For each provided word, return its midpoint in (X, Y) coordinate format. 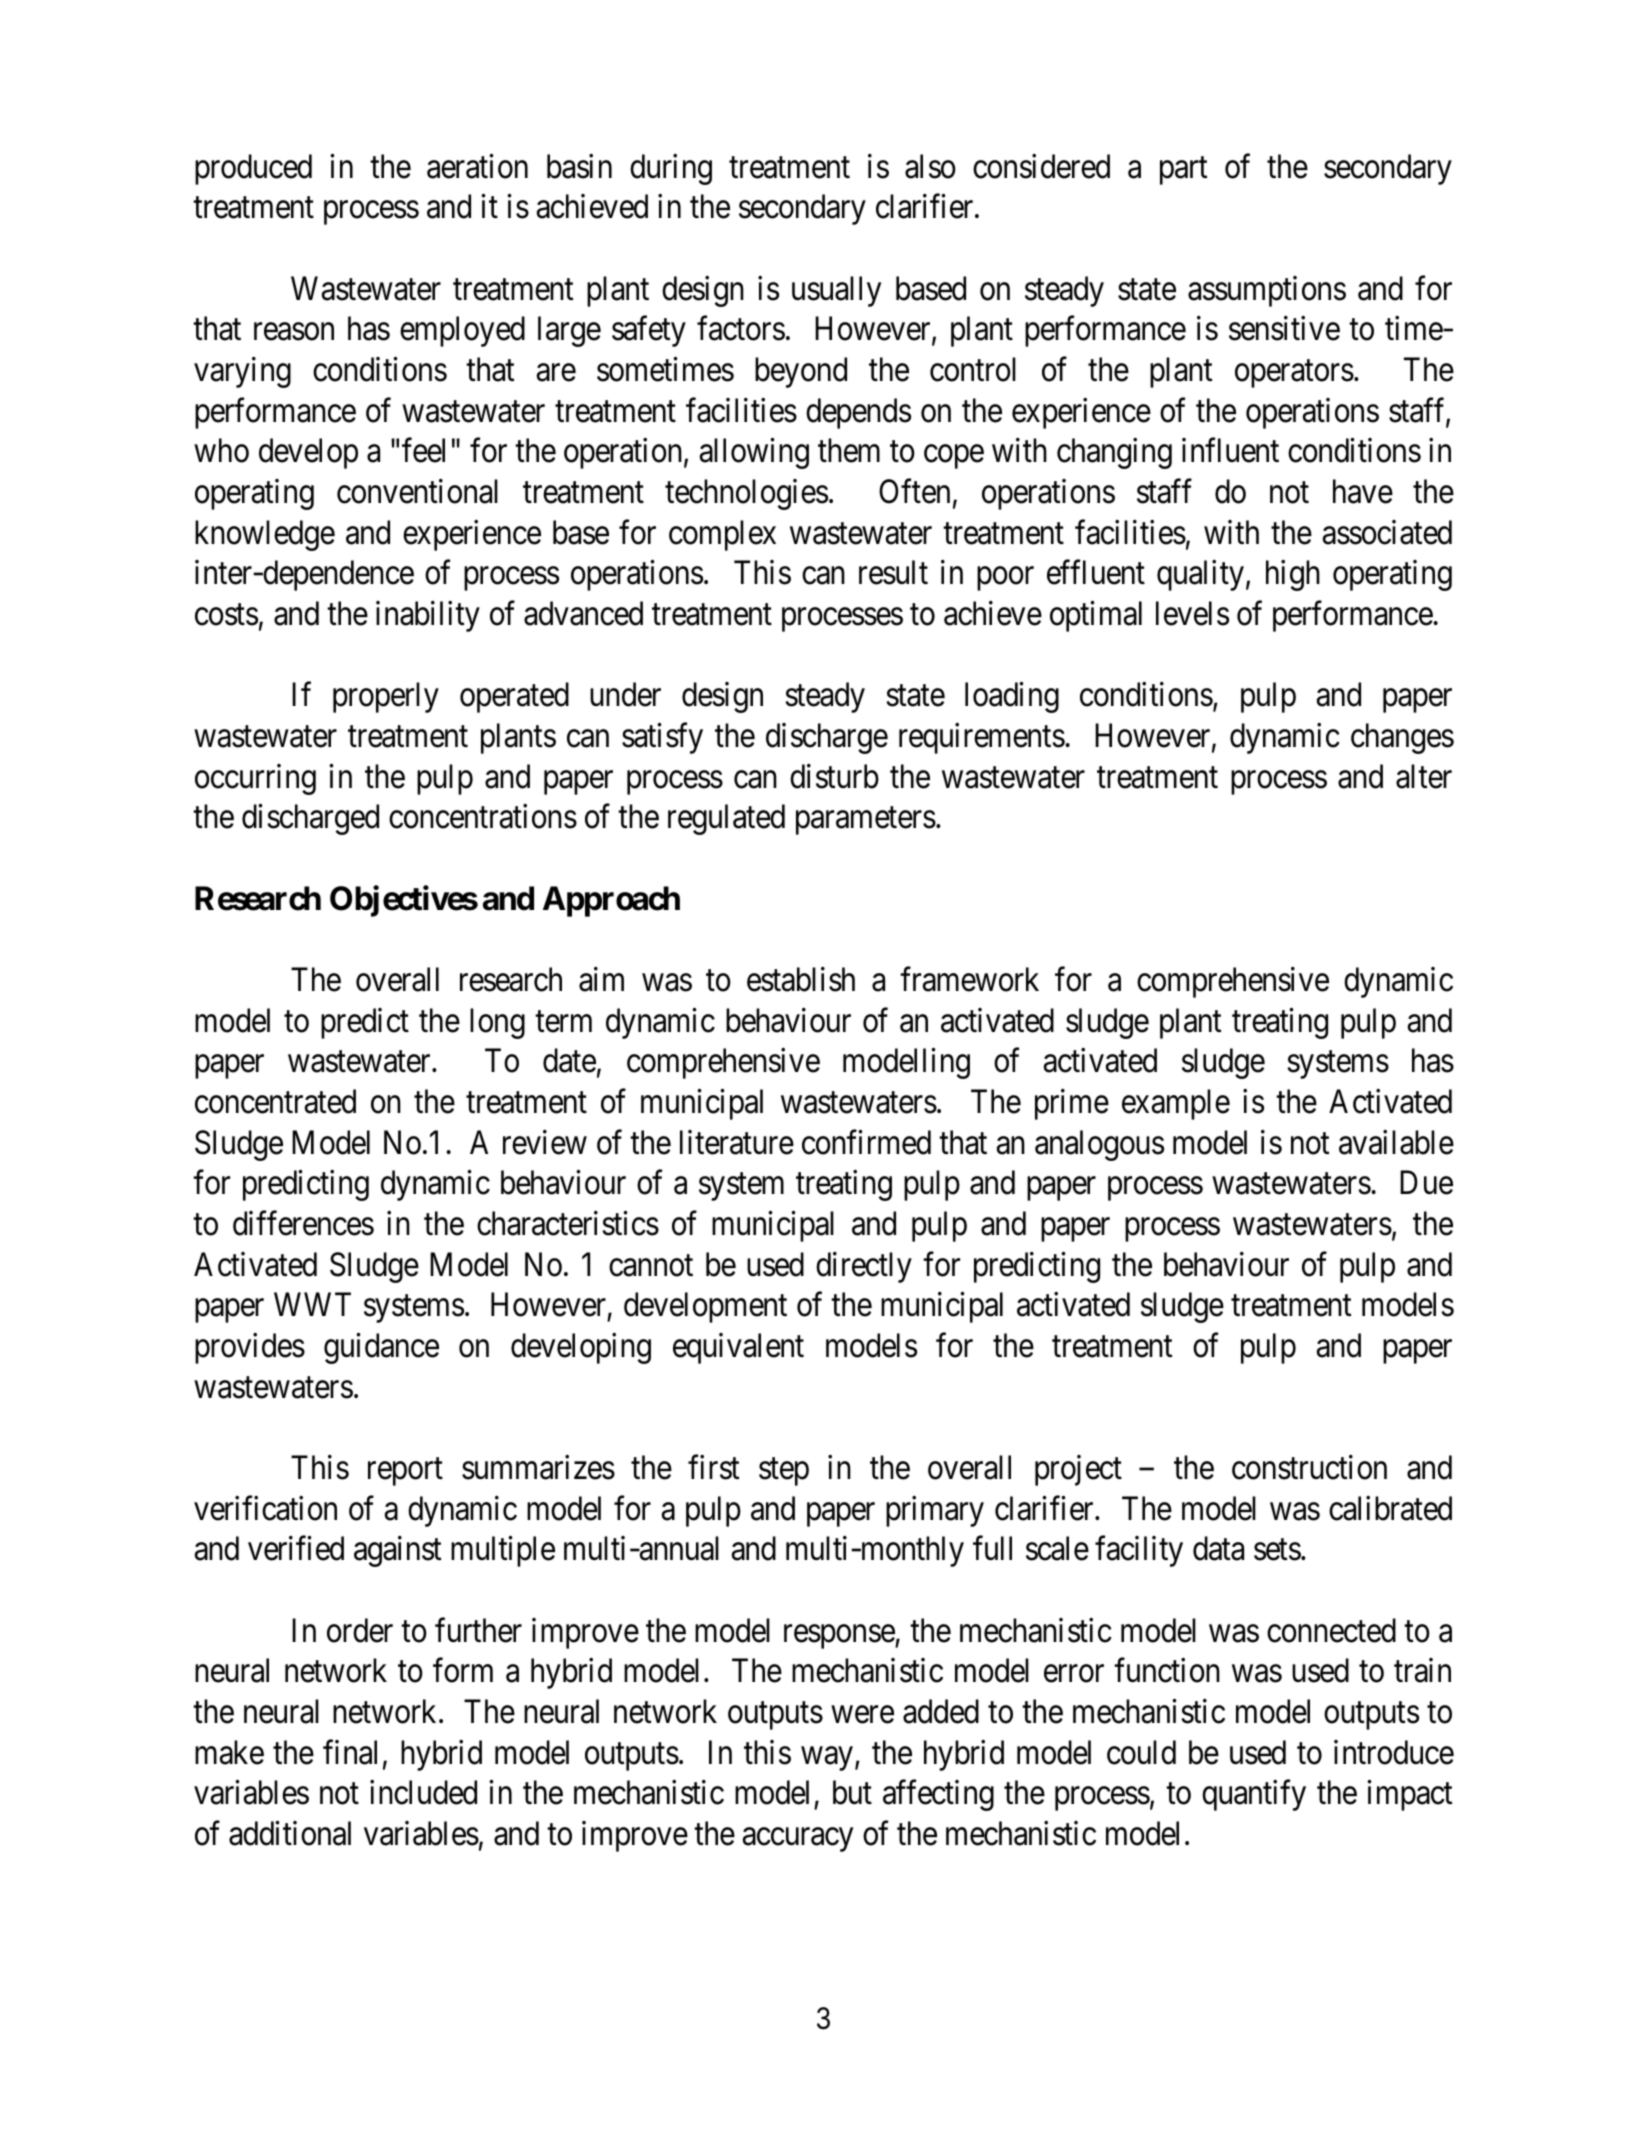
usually (836, 291)
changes (1402, 738)
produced (253, 169)
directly (864, 1267)
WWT (312, 1304)
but (852, 1792)
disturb (834, 776)
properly (386, 697)
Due (1426, 1183)
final (350, 1752)
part (1183, 171)
